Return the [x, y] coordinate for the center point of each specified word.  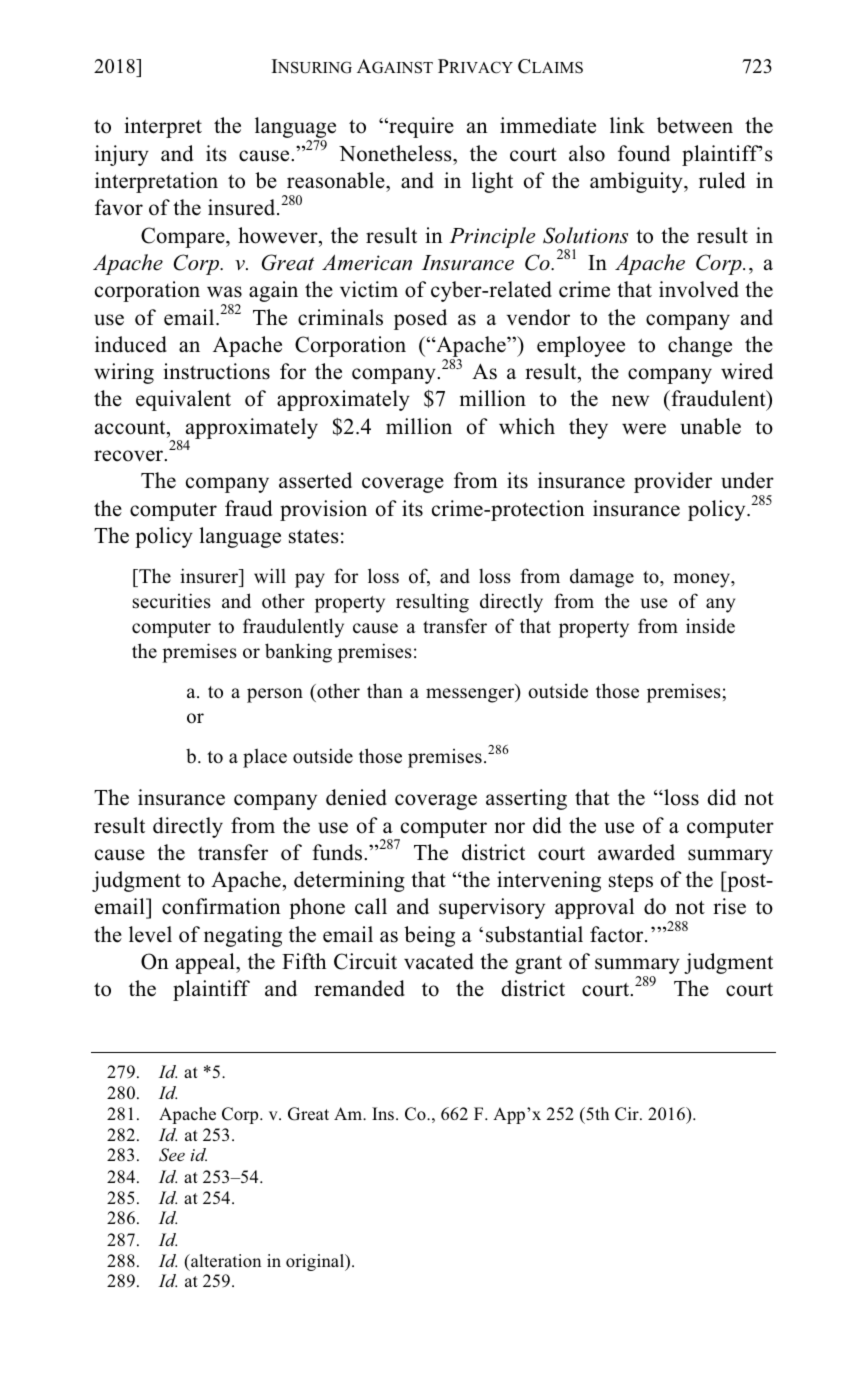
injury [122, 155]
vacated [439, 961]
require [420, 127]
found [644, 153]
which [527, 426]
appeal [206, 963]
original [316, 1262]
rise [729, 906]
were [644, 429]
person [275, 695]
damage [602, 578]
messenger [471, 695]
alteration [225, 1261]
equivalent [183, 400]
